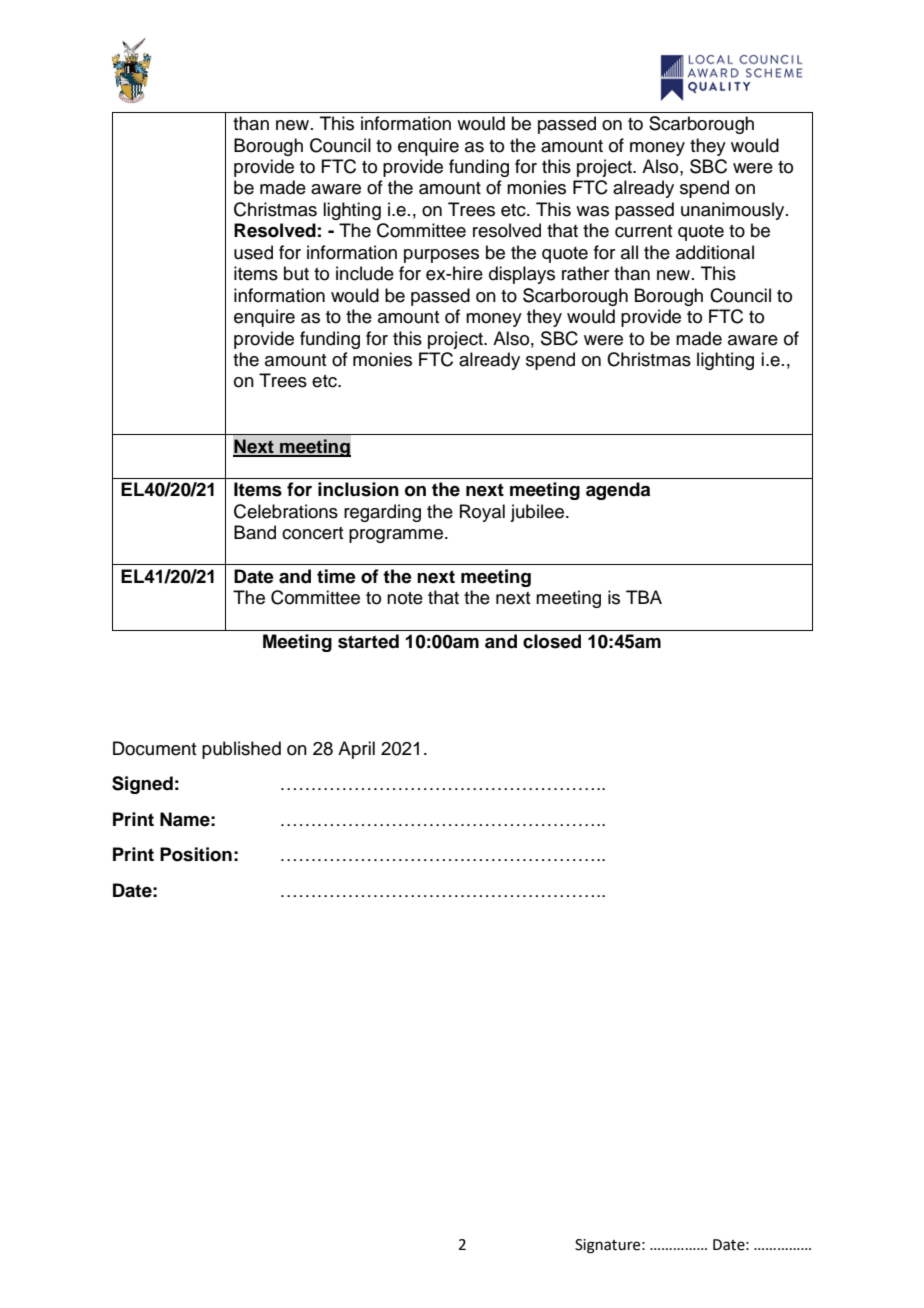  Describe the element at coordinates (405, 598) in the page. I see `note` at that location.
